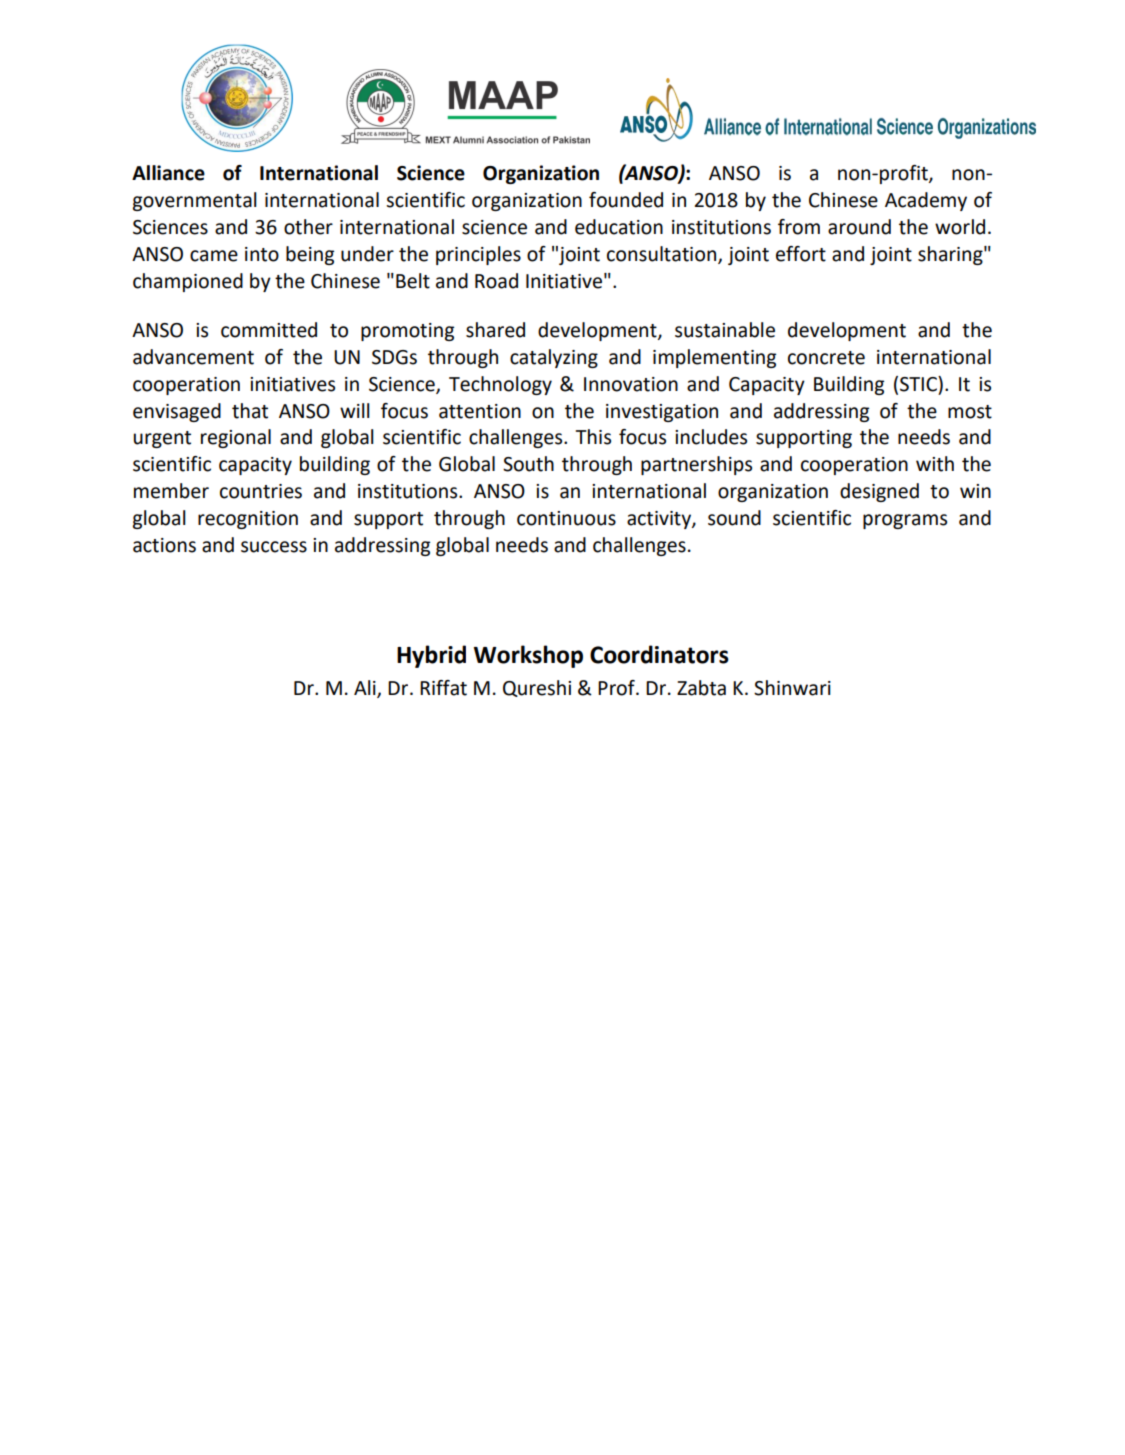  What do you see at coordinates (826, 358) in the page?
I see `concrete` at bounding box center [826, 358].
